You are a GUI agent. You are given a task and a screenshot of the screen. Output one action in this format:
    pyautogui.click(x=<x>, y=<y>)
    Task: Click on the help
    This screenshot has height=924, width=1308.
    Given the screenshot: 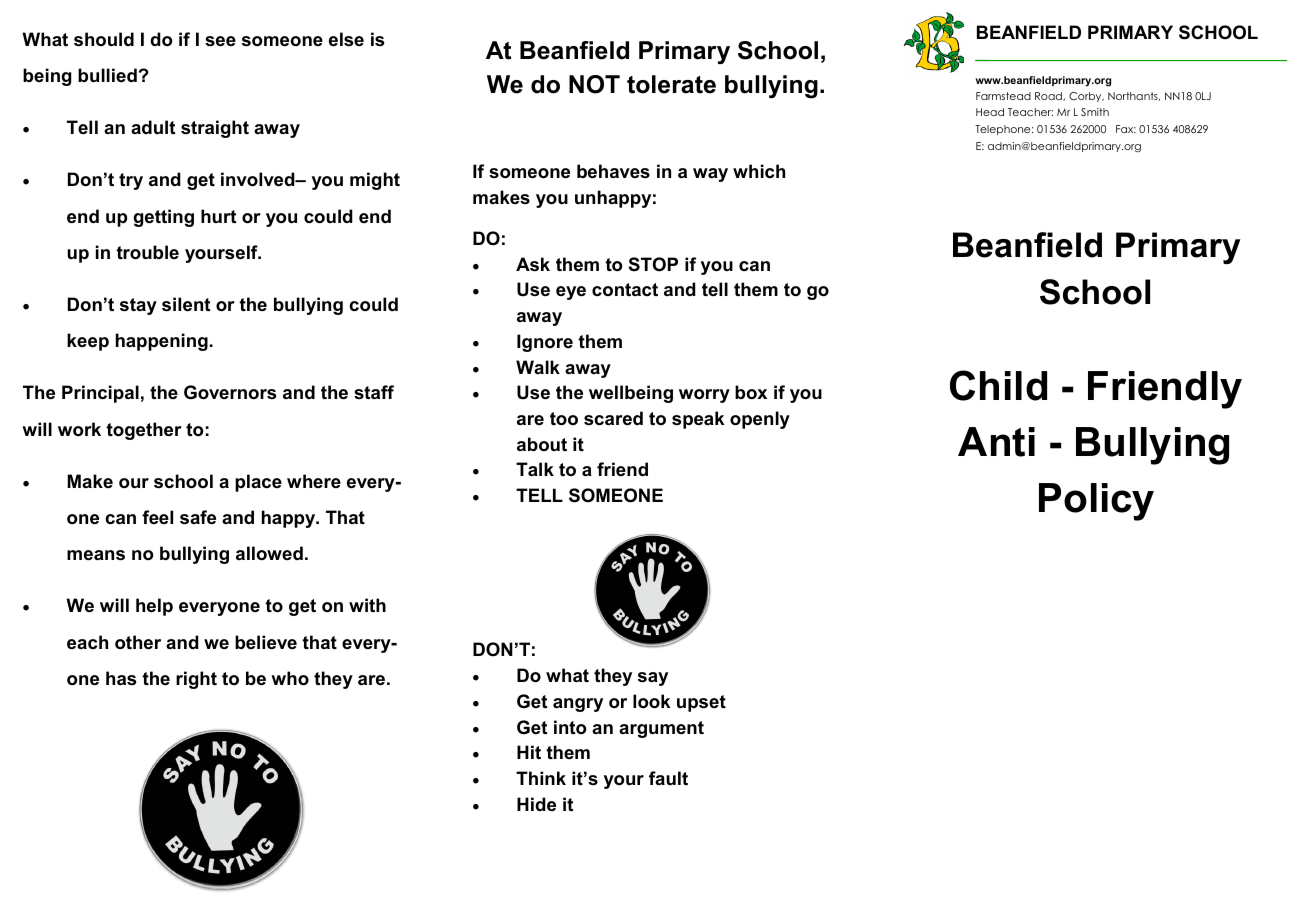 What is the action you would take?
    pyautogui.click(x=154, y=607)
